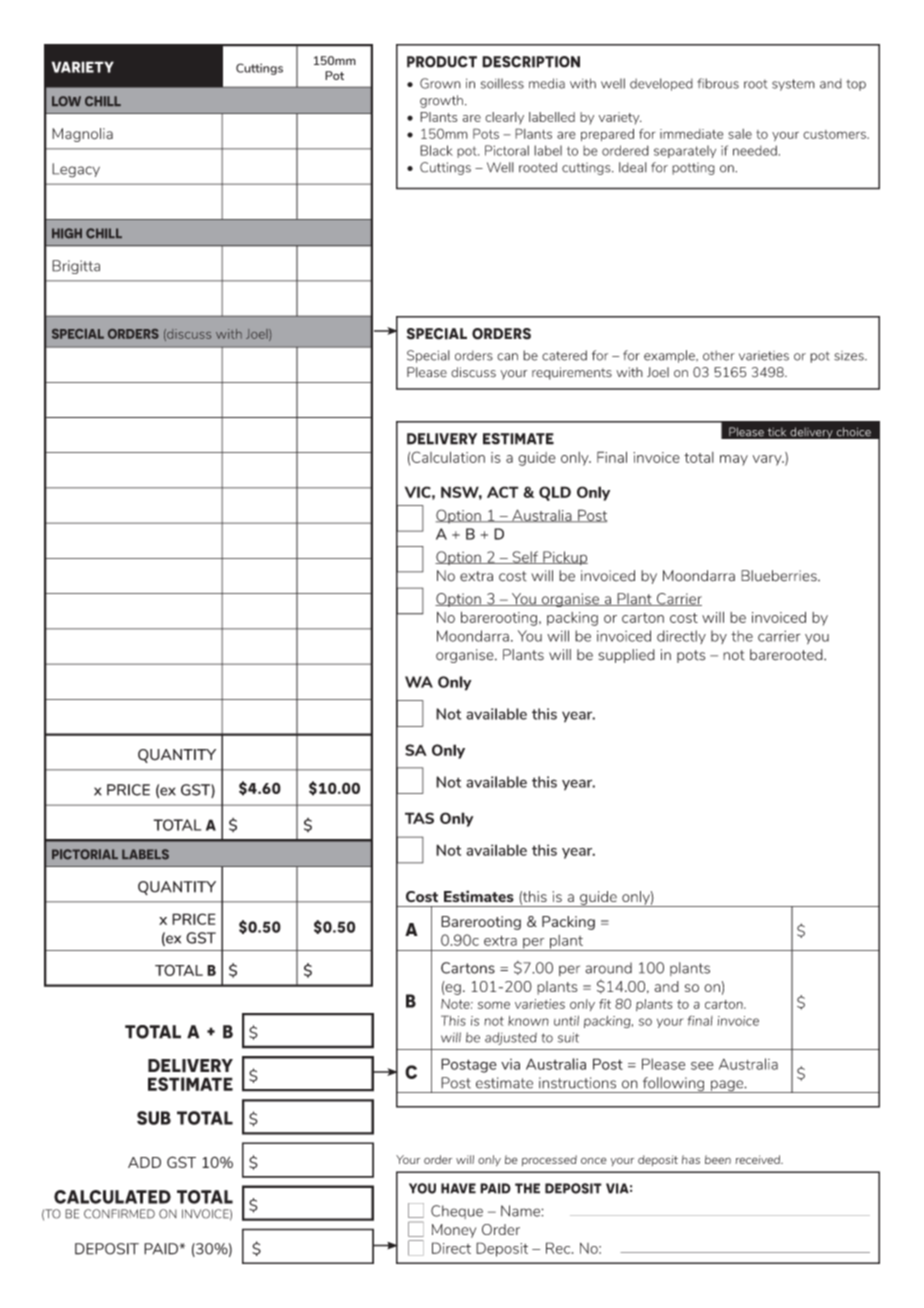 This screenshot has height=1308, width=924. What do you see at coordinates (719, 355) in the screenshot?
I see `other` at bounding box center [719, 355].
